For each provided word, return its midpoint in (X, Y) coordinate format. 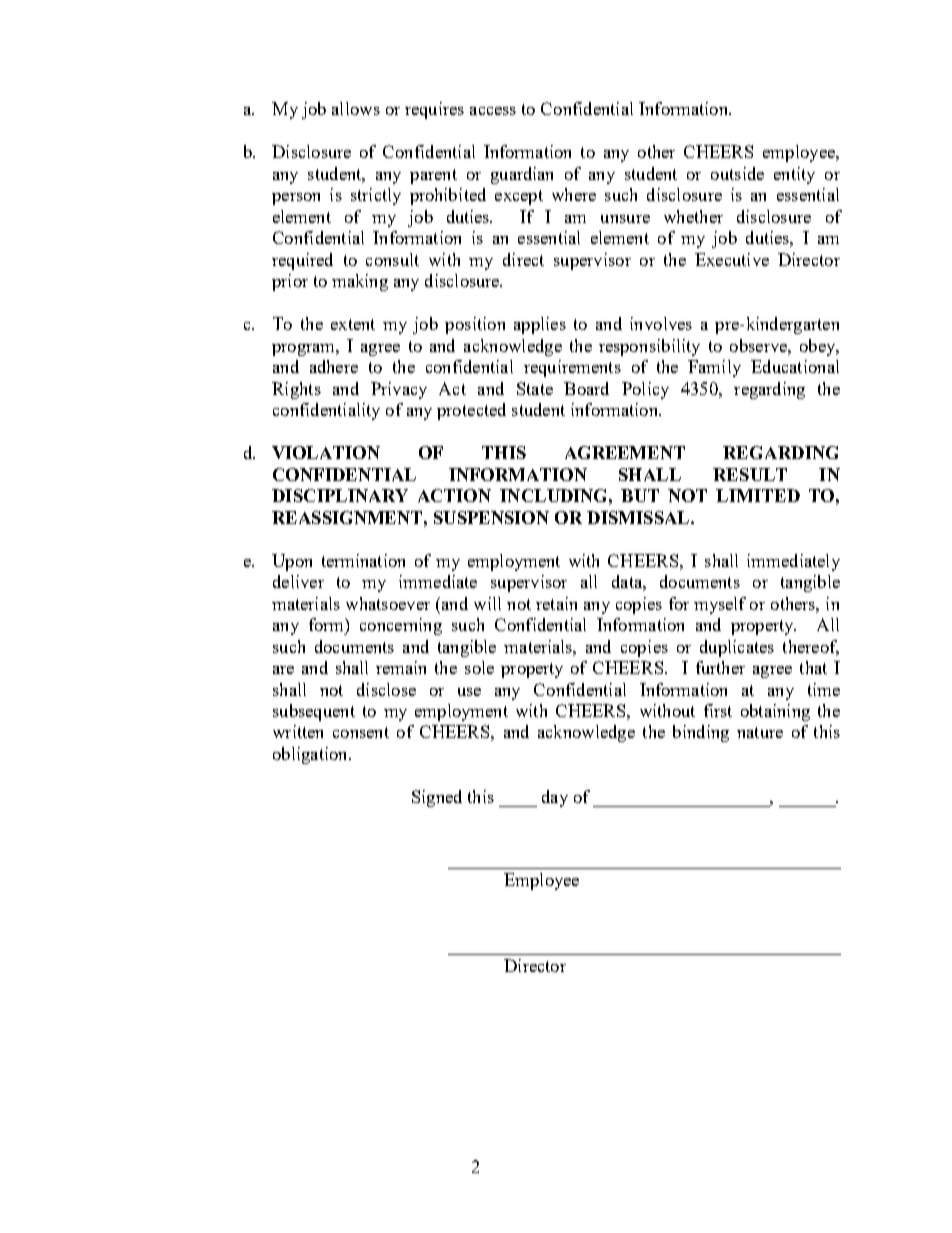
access (493, 111)
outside (737, 173)
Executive (732, 259)
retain (556, 603)
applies (540, 325)
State (535, 388)
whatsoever (388, 603)
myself (720, 605)
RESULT (750, 474)
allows (356, 108)
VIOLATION (326, 452)
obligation (311, 755)
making (360, 282)
